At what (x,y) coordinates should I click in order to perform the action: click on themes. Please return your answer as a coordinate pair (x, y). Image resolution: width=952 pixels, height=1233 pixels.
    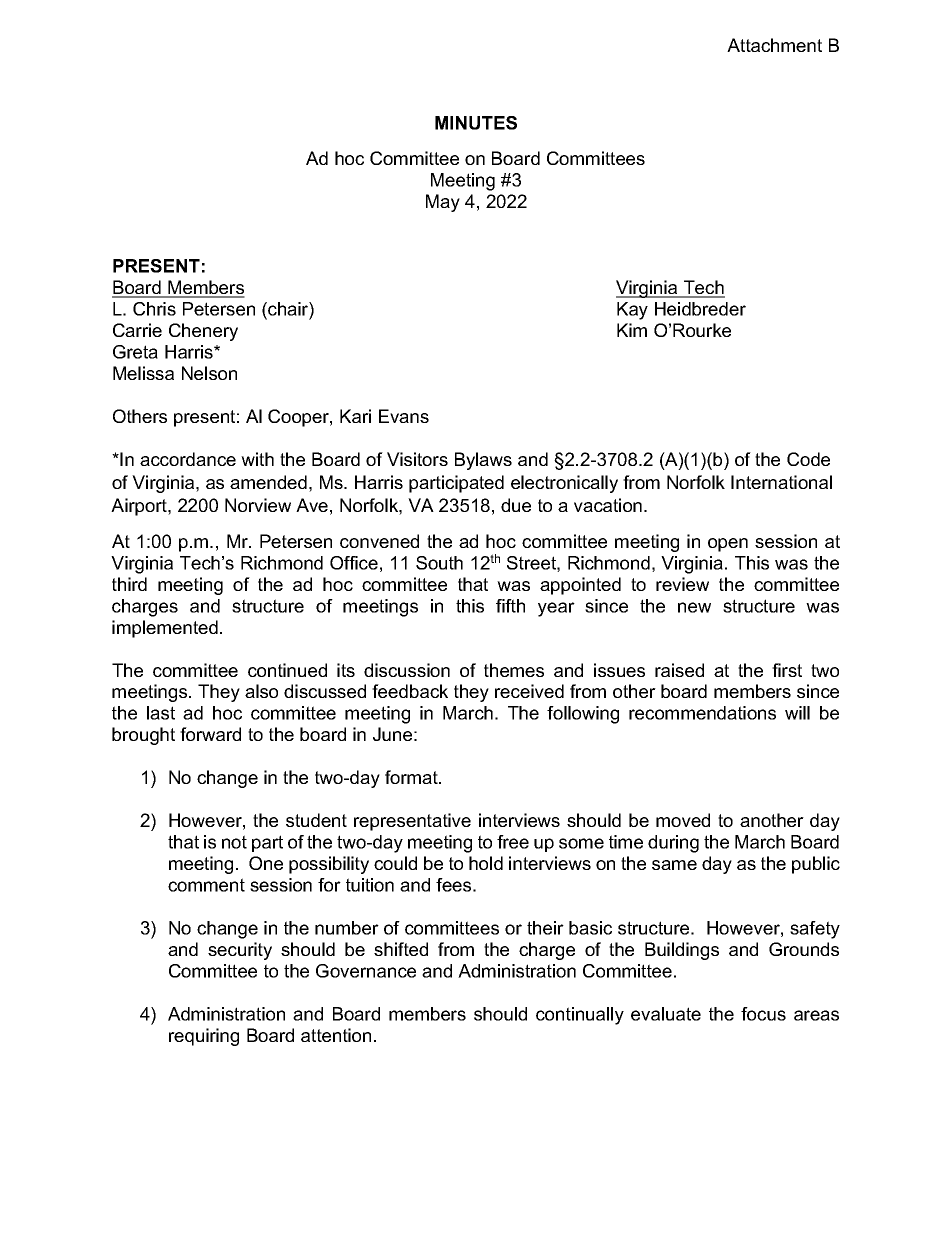
    Looking at the image, I should click on (514, 670).
